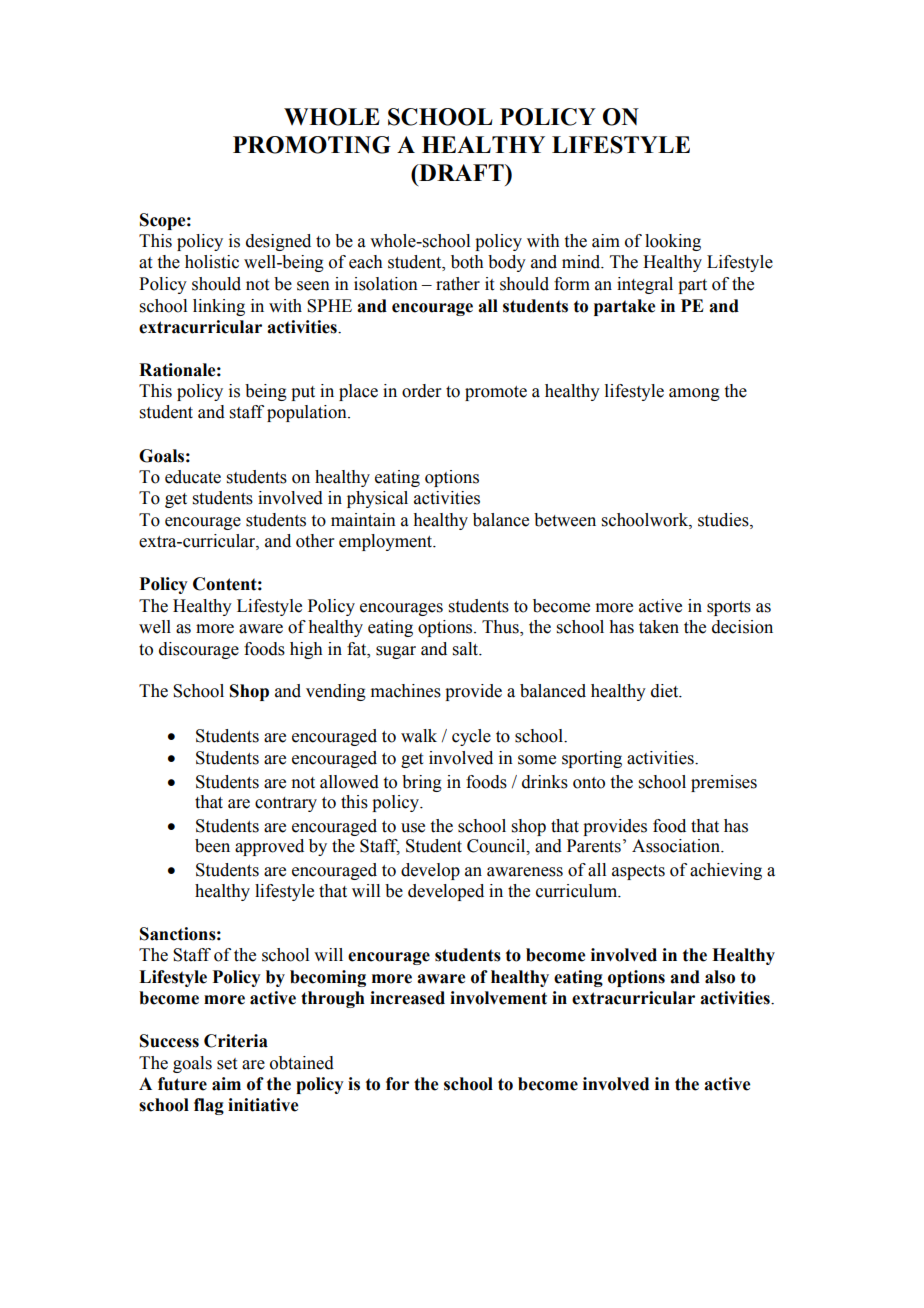 The height and width of the screenshot is (1308, 924). What do you see at coordinates (377, 499) in the screenshot?
I see `physical` at bounding box center [377, 499].
